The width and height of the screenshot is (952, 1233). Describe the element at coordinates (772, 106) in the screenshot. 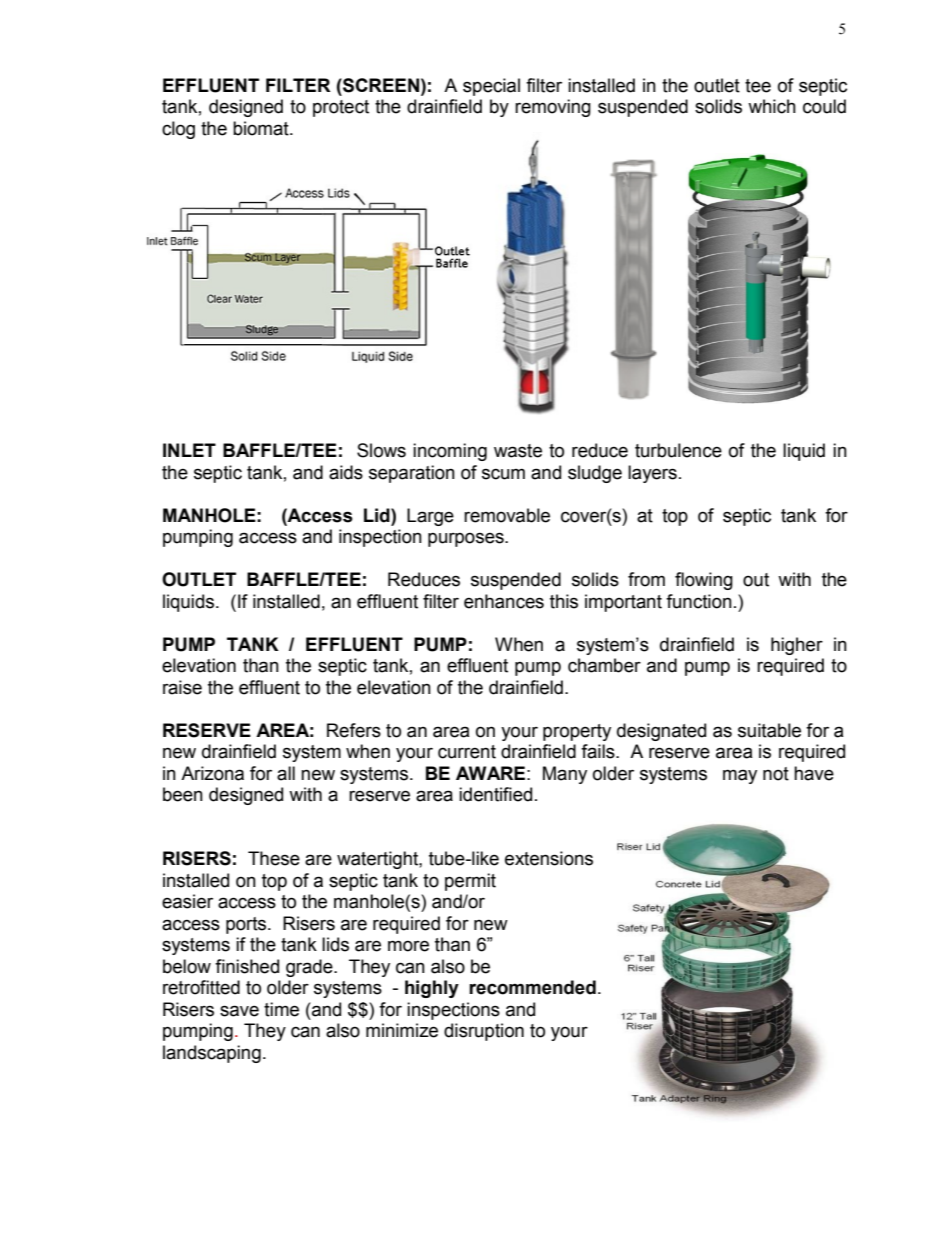

I see `which` at that location.
